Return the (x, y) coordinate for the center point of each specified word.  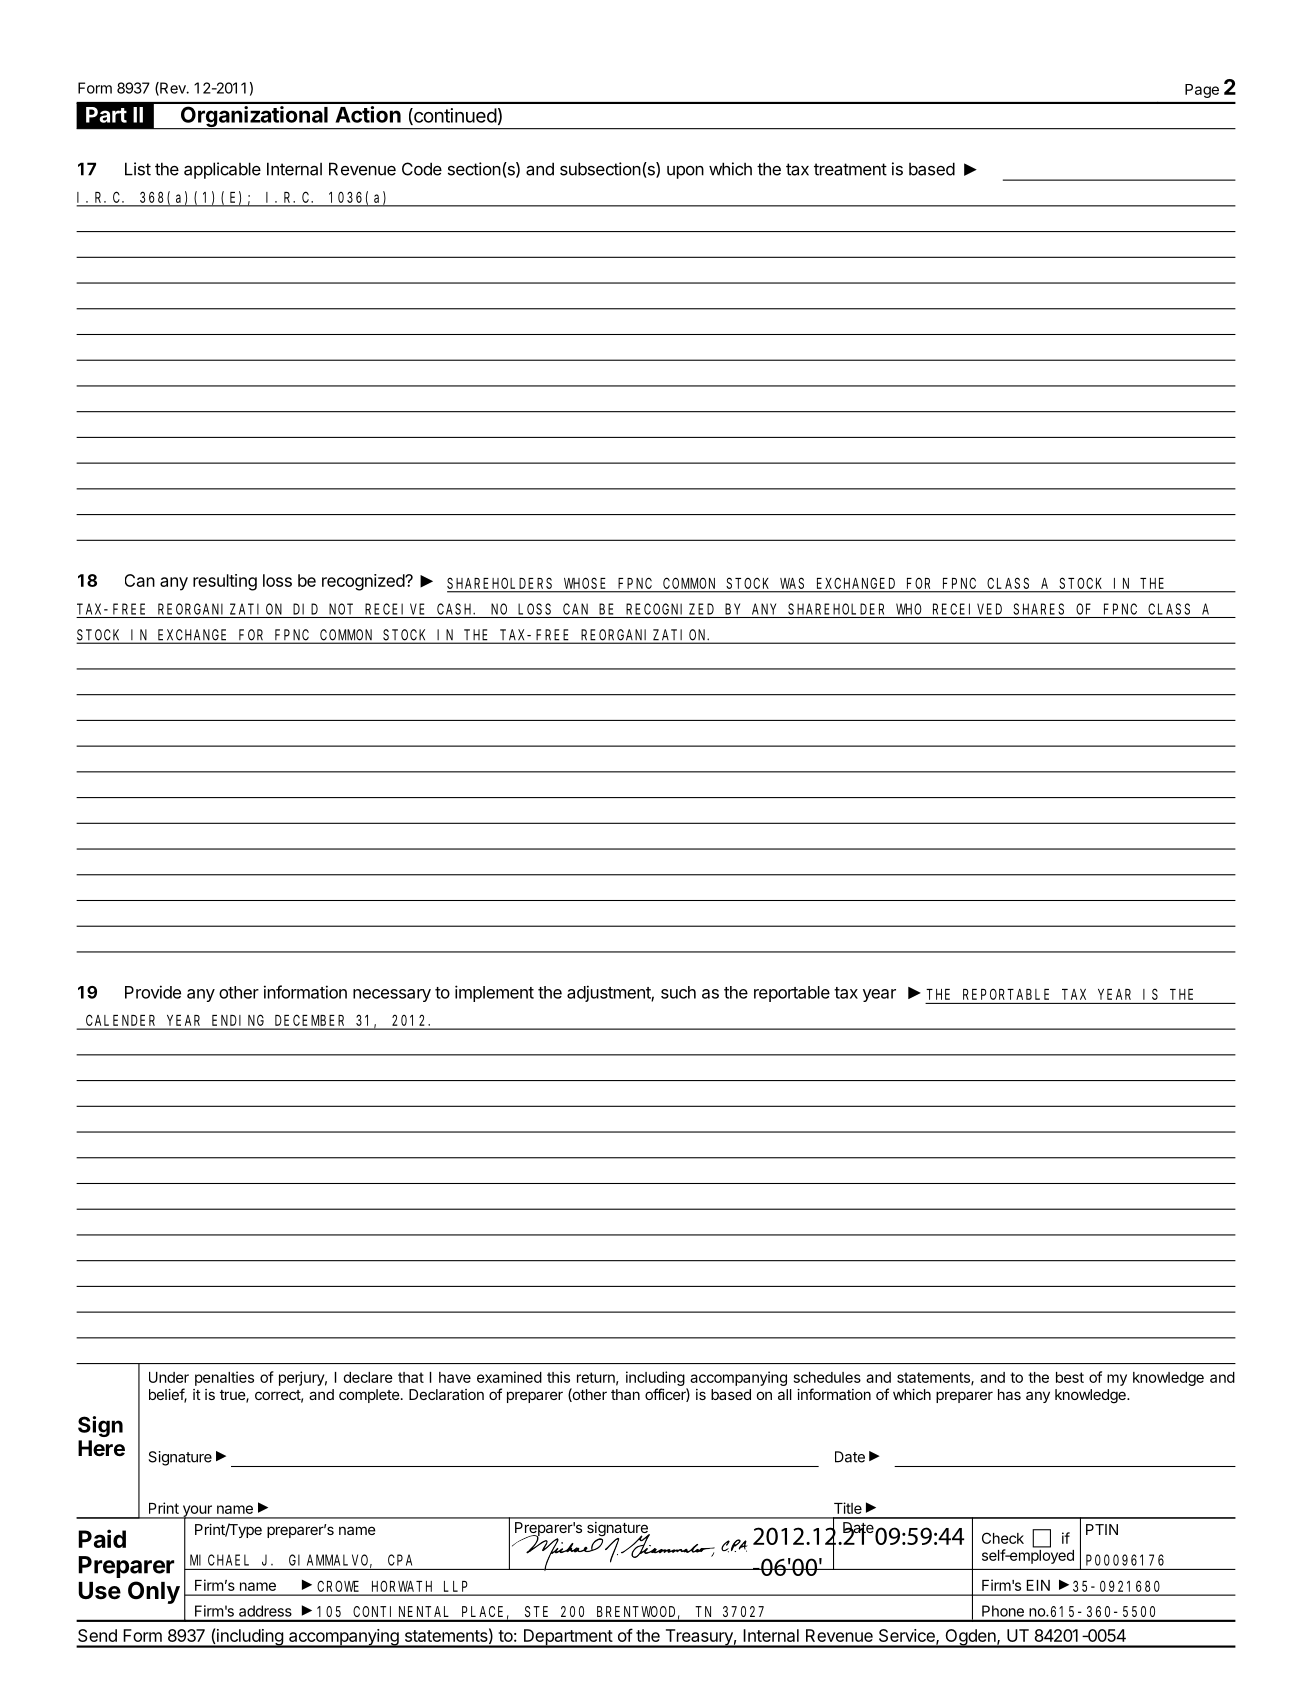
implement (494, 993)
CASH (456, 609)
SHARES (1038, 609)
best (1070, 1377)
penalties (224, 1378)
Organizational (254, 118)
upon (685, 172)
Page (1202, 91)
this (558, 1377)
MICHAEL (219, 1560)
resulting (225, 582)
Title (848, 1508)
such (678, 992)
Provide (153, 992)
